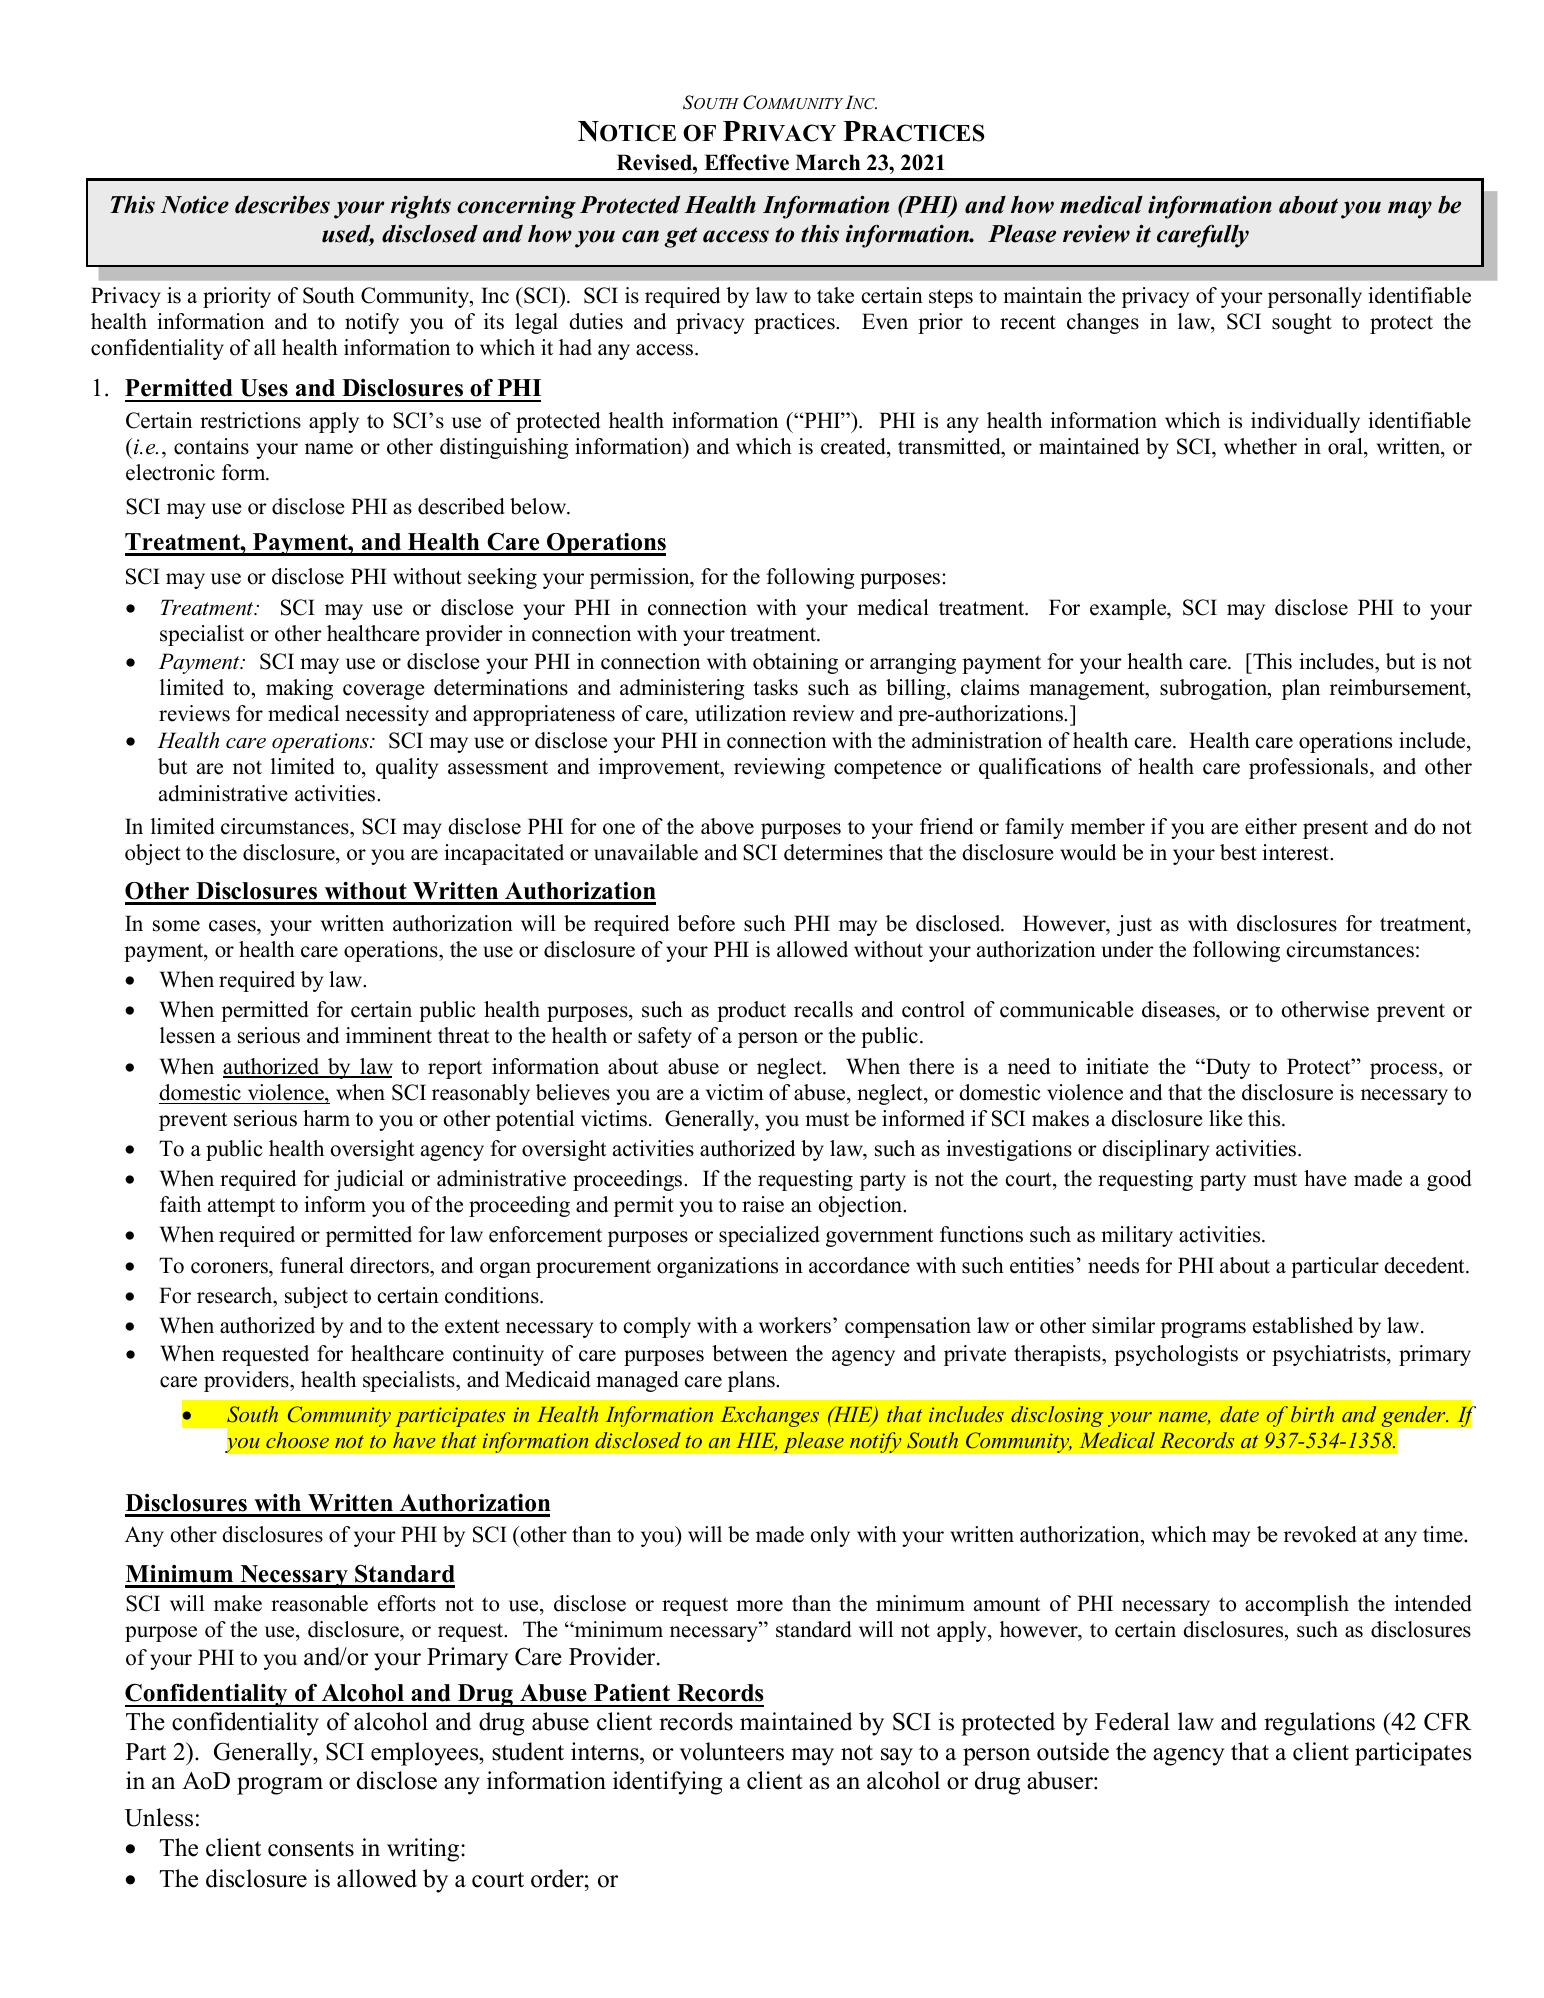  Describe the element at coordinates (461, 506) in the page. I see `described` at that location.
